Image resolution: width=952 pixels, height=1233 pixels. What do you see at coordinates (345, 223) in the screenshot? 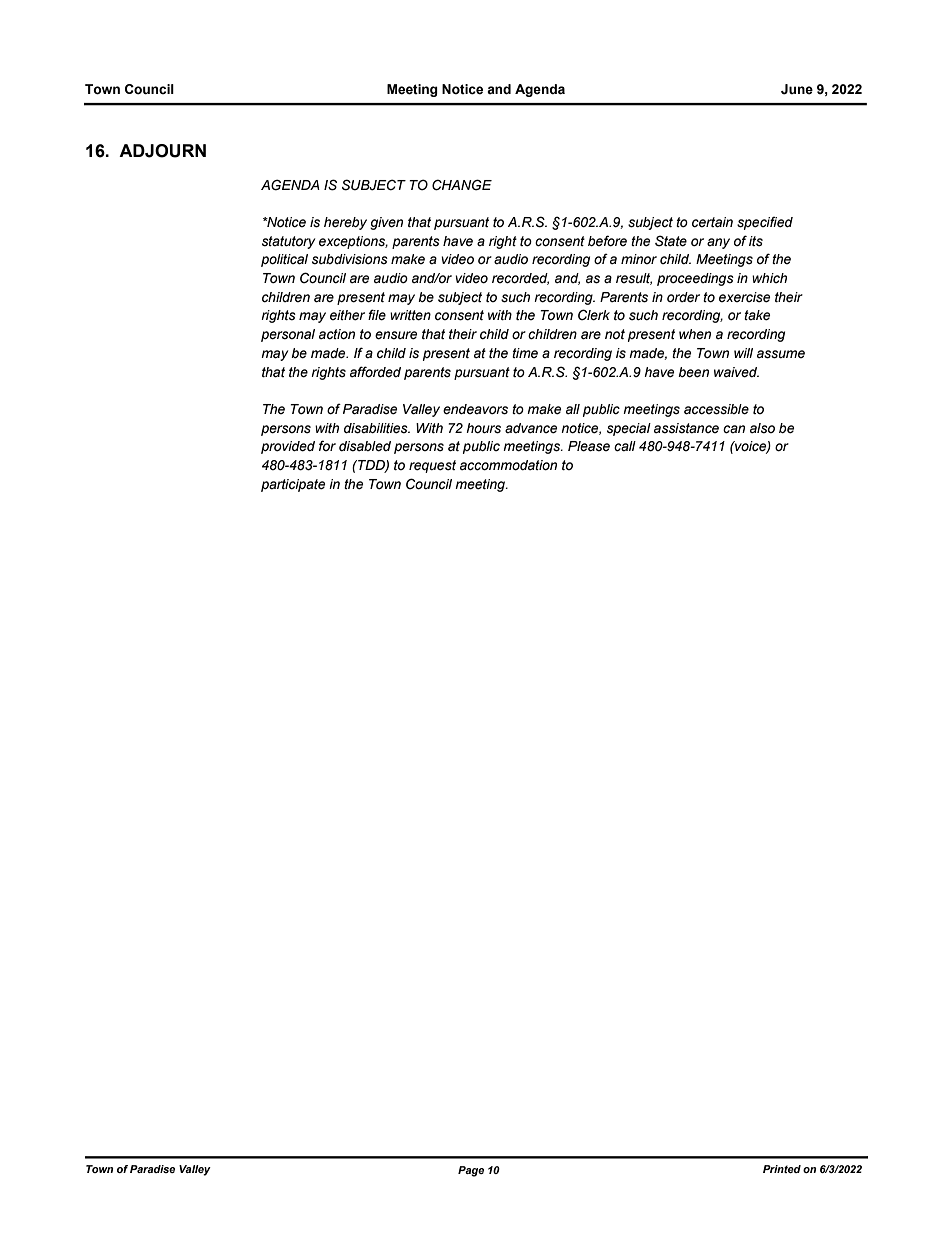
I see `hereby` at bounding box center [345, 223].
